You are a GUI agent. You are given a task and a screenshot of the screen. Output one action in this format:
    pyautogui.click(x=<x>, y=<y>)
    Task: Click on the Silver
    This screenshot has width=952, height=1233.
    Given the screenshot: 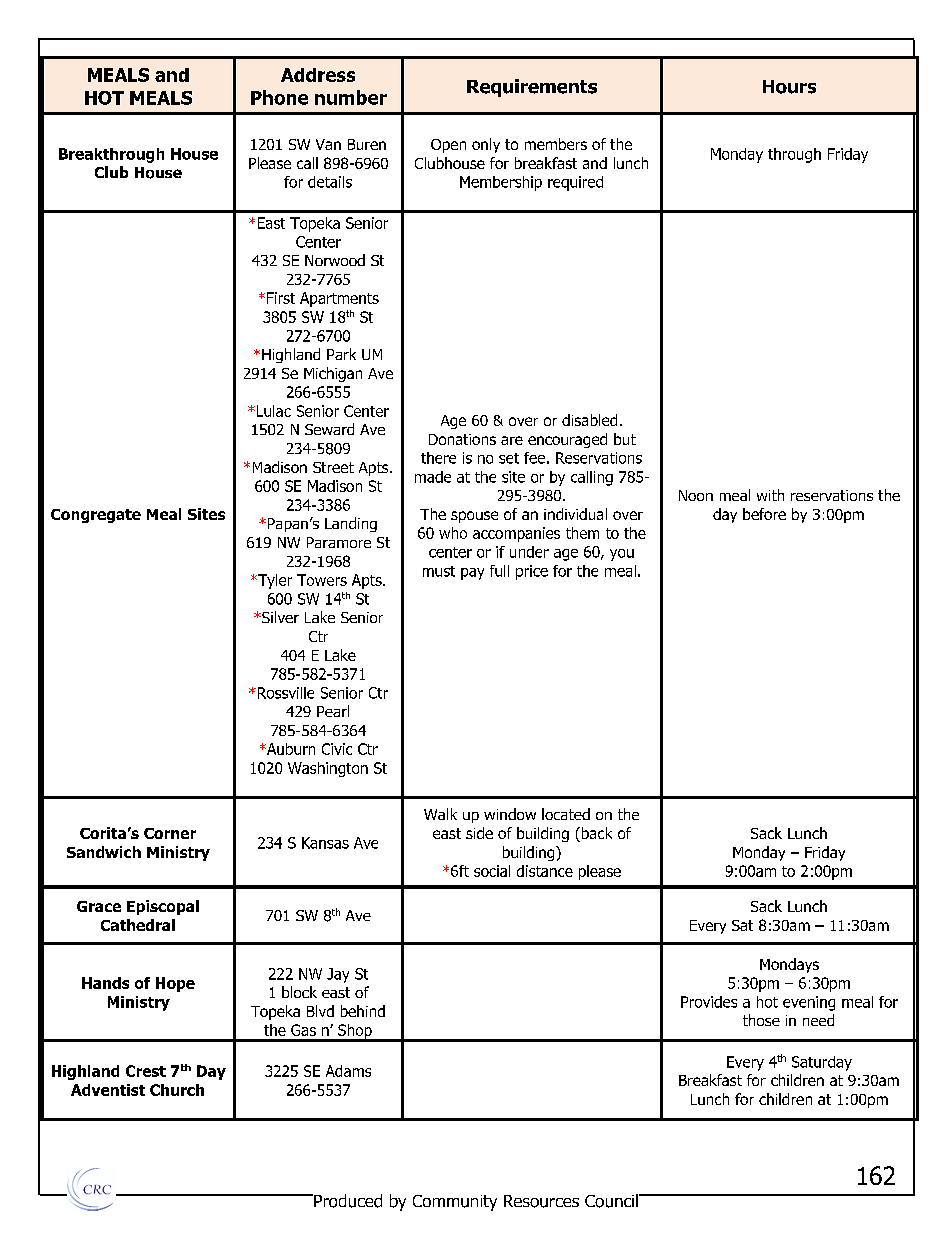 What is the action you would take?
    pyautogui.click(x=279, y=617)
